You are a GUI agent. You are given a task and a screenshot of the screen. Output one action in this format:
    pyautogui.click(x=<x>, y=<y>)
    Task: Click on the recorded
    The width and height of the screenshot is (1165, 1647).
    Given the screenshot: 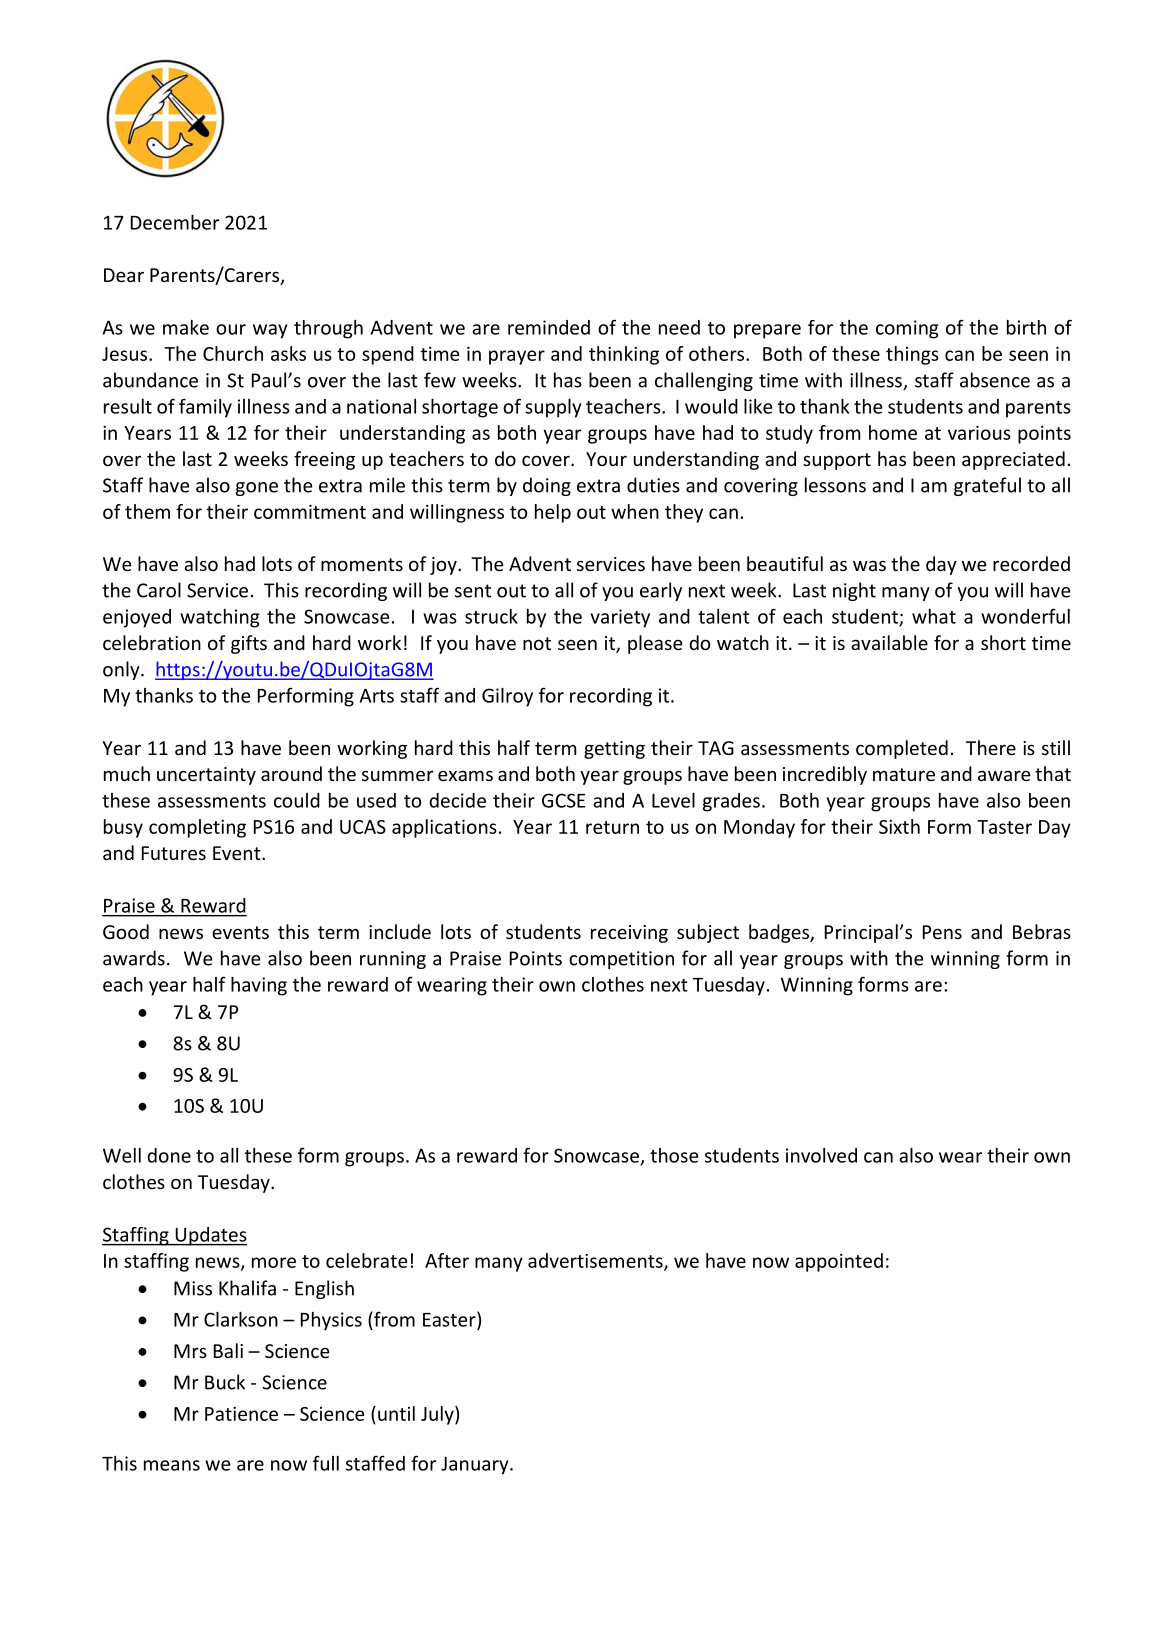 What is the action you would take?
    pyautogui.click(x=1031, y=563)
